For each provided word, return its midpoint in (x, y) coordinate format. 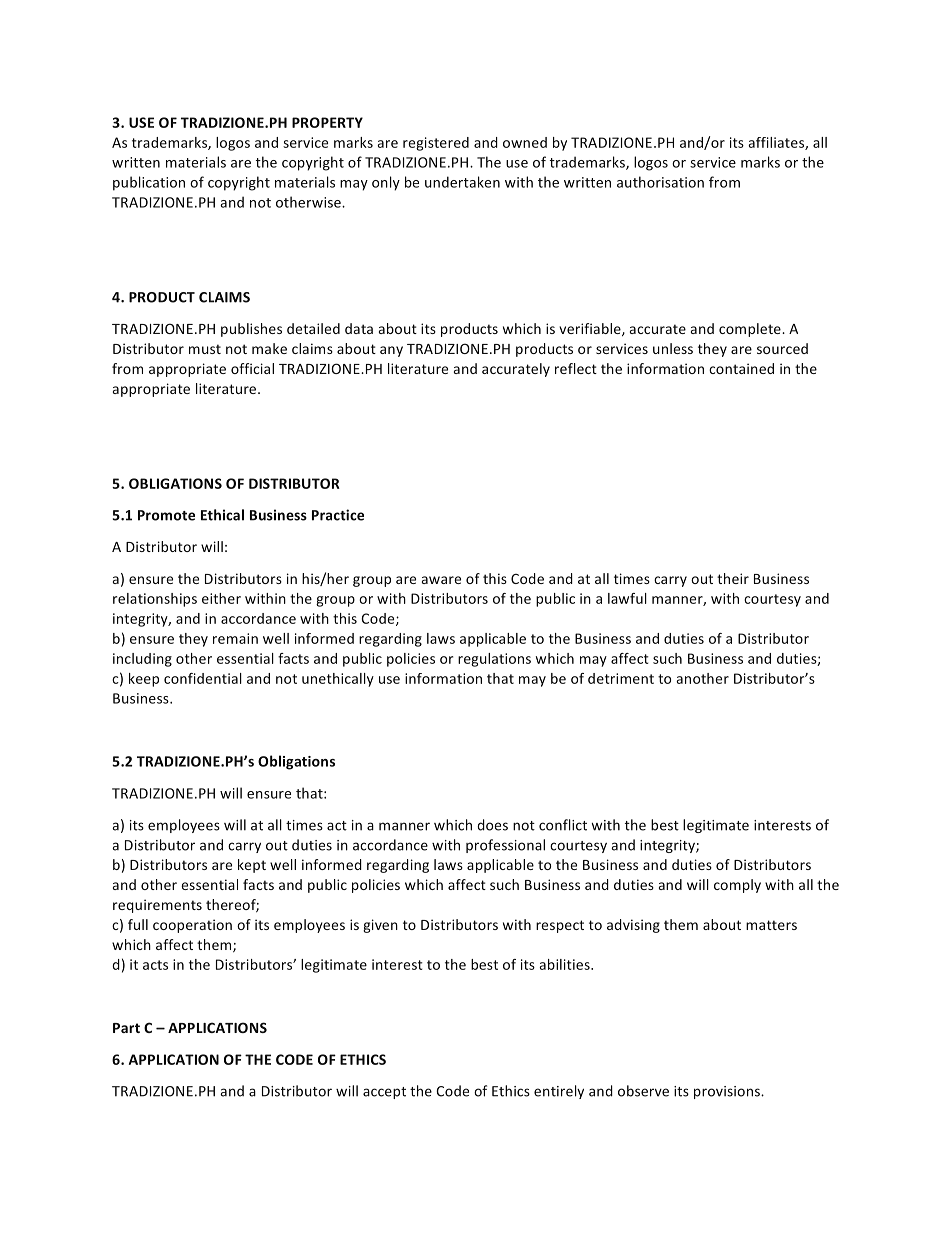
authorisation (660, 182)
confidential (203, 678)
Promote (166, 515)
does (492, 825)
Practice (338, 515)
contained (741, 368)
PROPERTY (327, 122)
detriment (621, 678)
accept (384, 1093)
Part (126, 1028)
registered (436, 144)
